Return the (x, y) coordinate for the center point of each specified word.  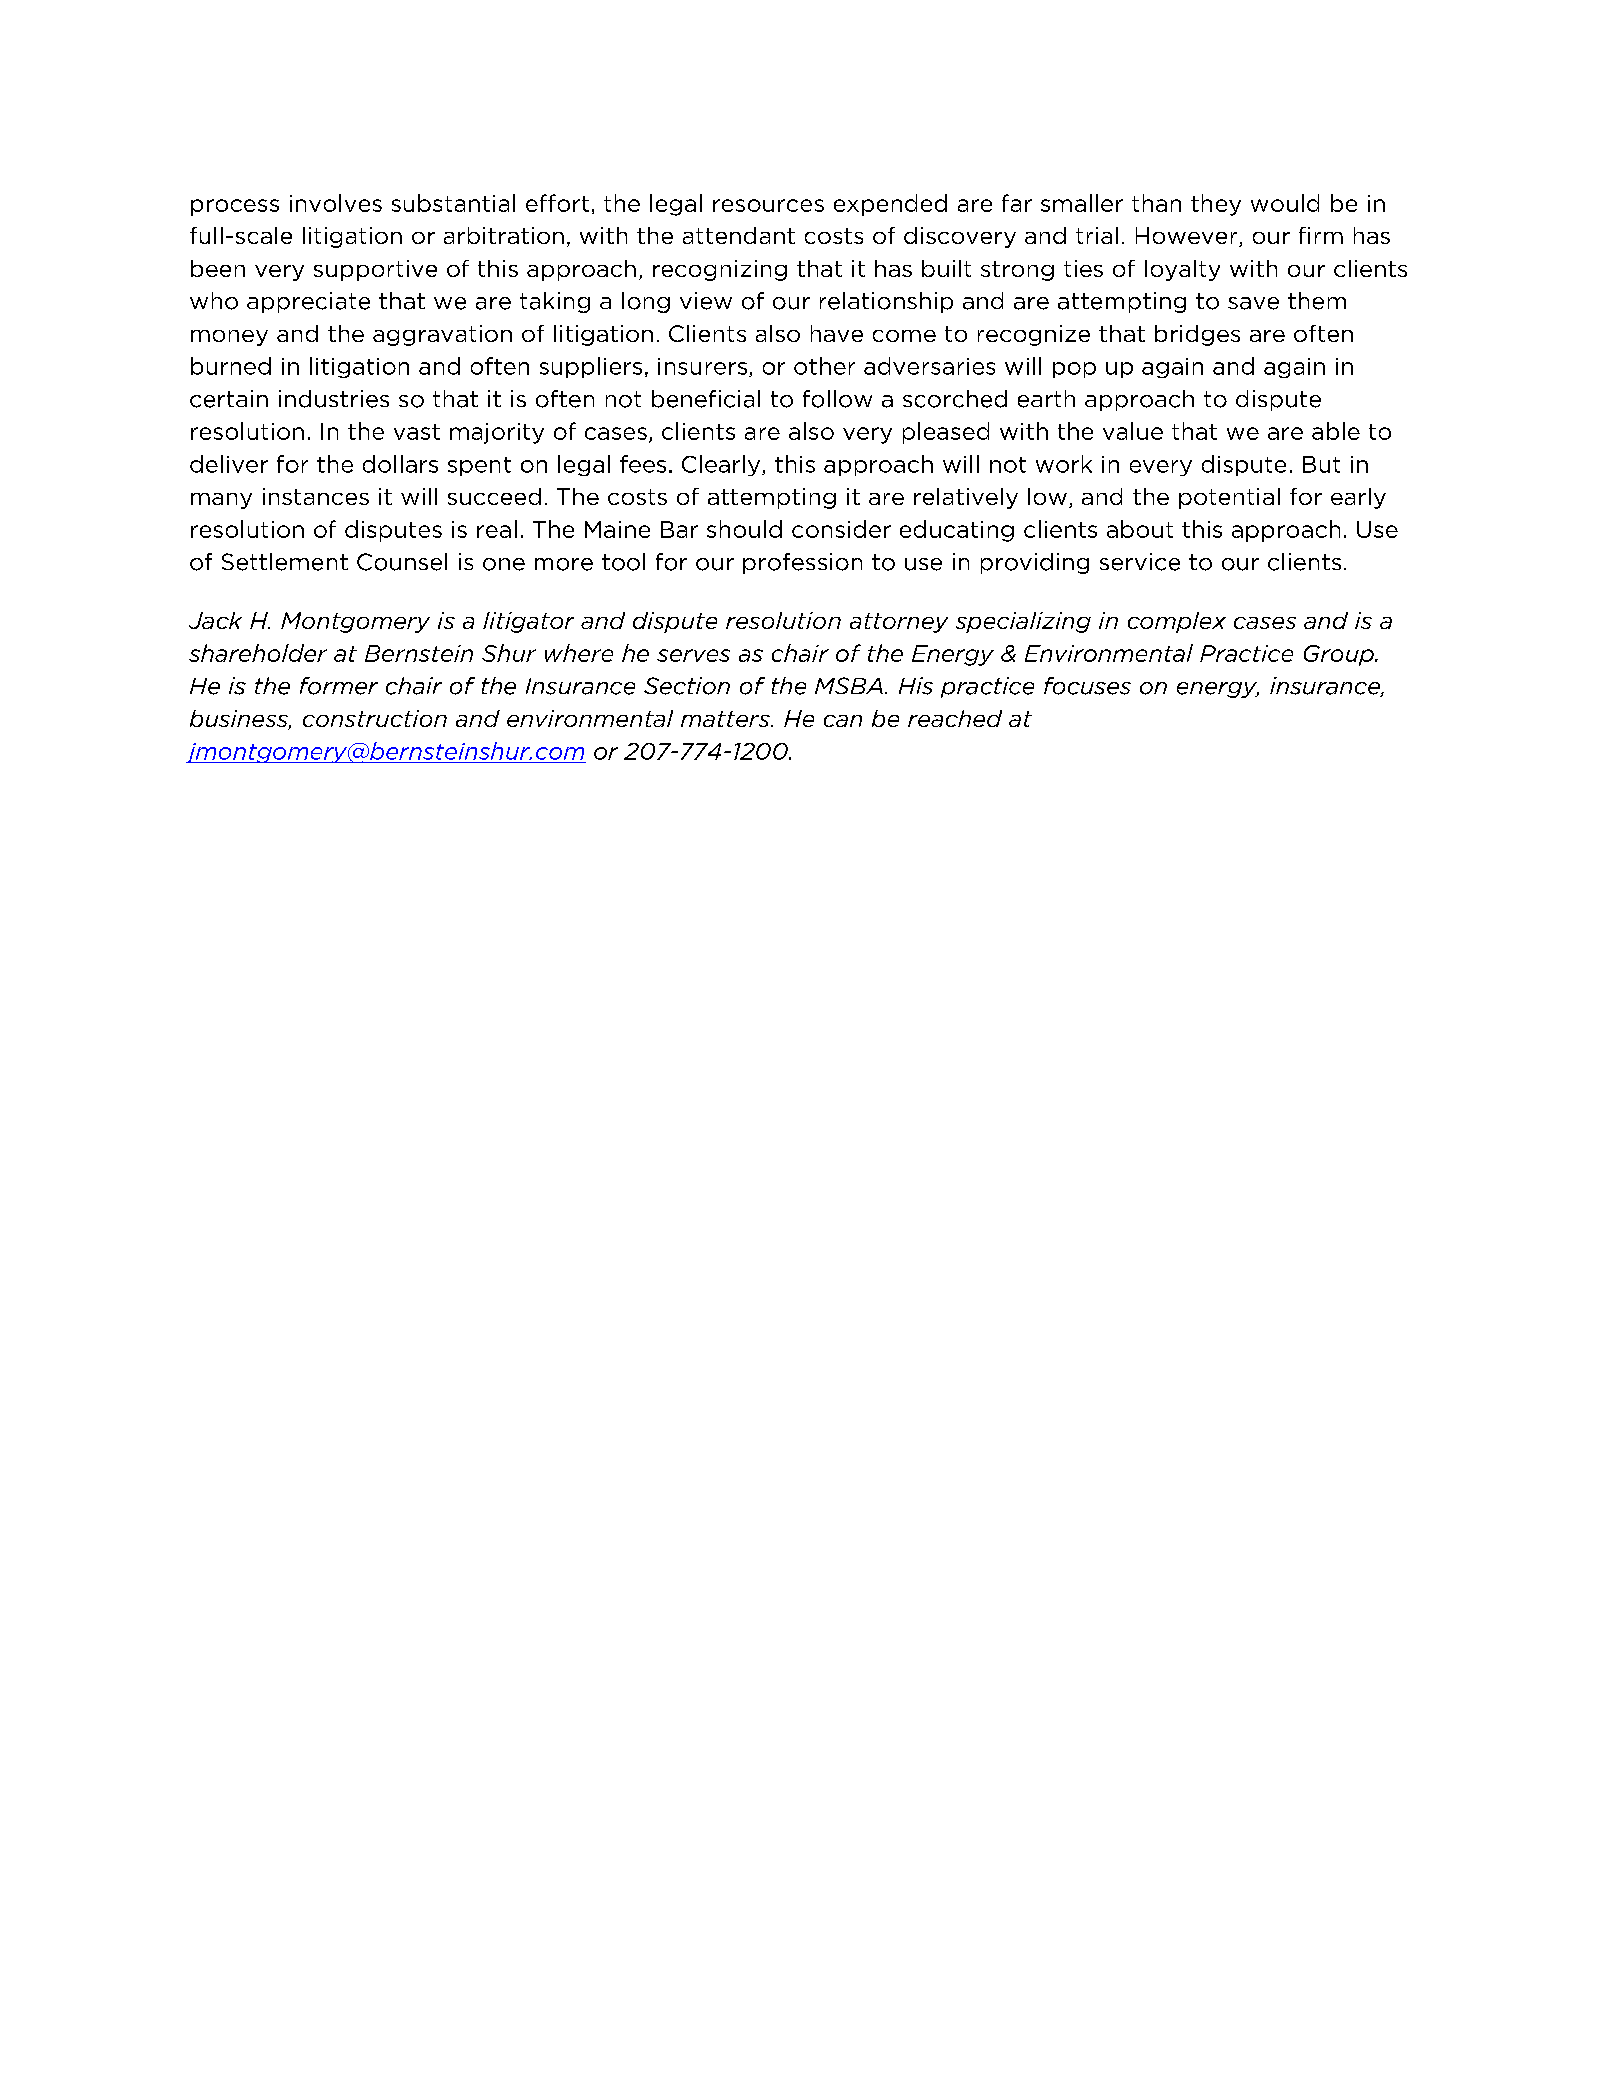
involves (336, 203)
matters (726, 719)
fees (643, 464)
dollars (400, 464)
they (1216, 205)
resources (768, 205)
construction (375, 718)
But (1321, 464)
